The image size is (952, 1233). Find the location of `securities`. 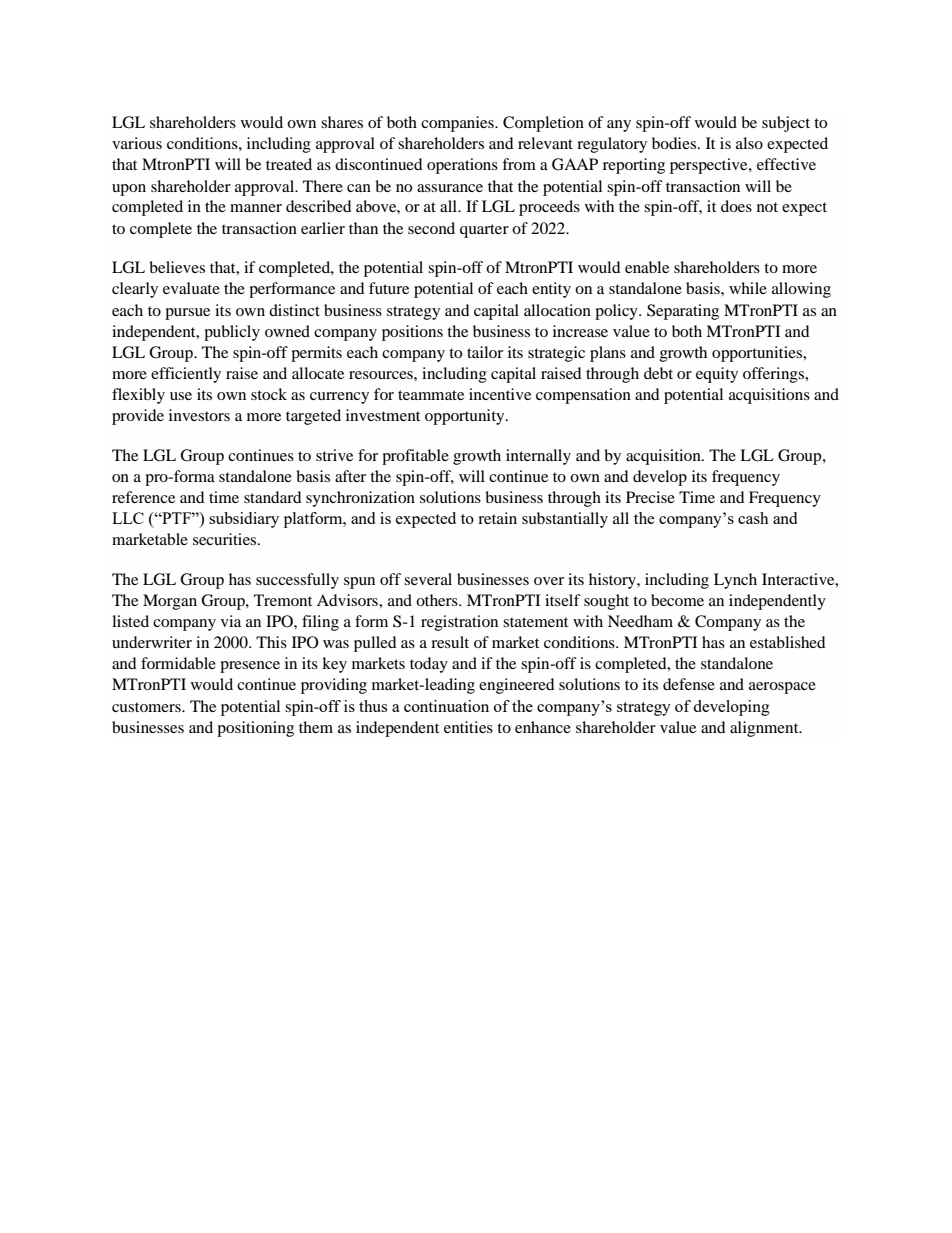

securities is located at coordinates (226, 539).
